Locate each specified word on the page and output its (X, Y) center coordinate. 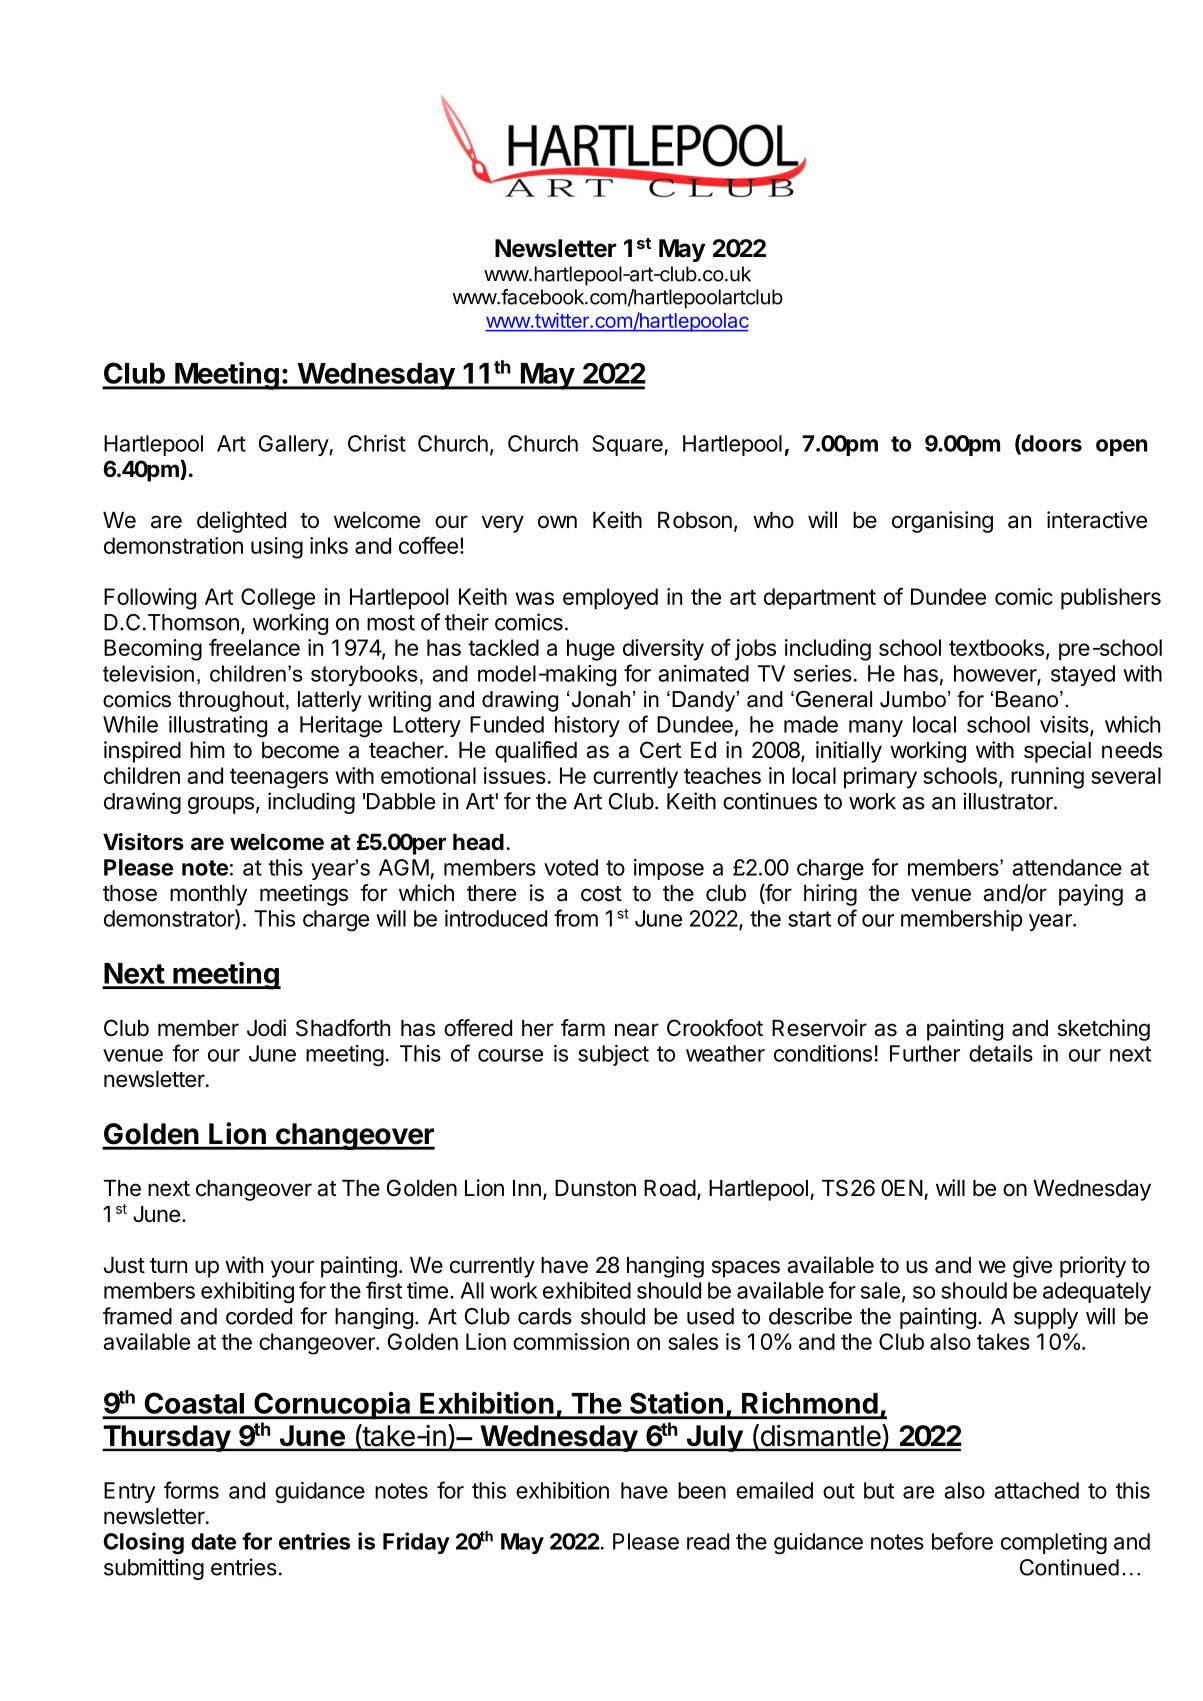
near (637, 1030)
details (1001, 1053)
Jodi (266, 1028)
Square (628, 445)
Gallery (294, 445)
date (213, 1541)
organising (942, 522)
